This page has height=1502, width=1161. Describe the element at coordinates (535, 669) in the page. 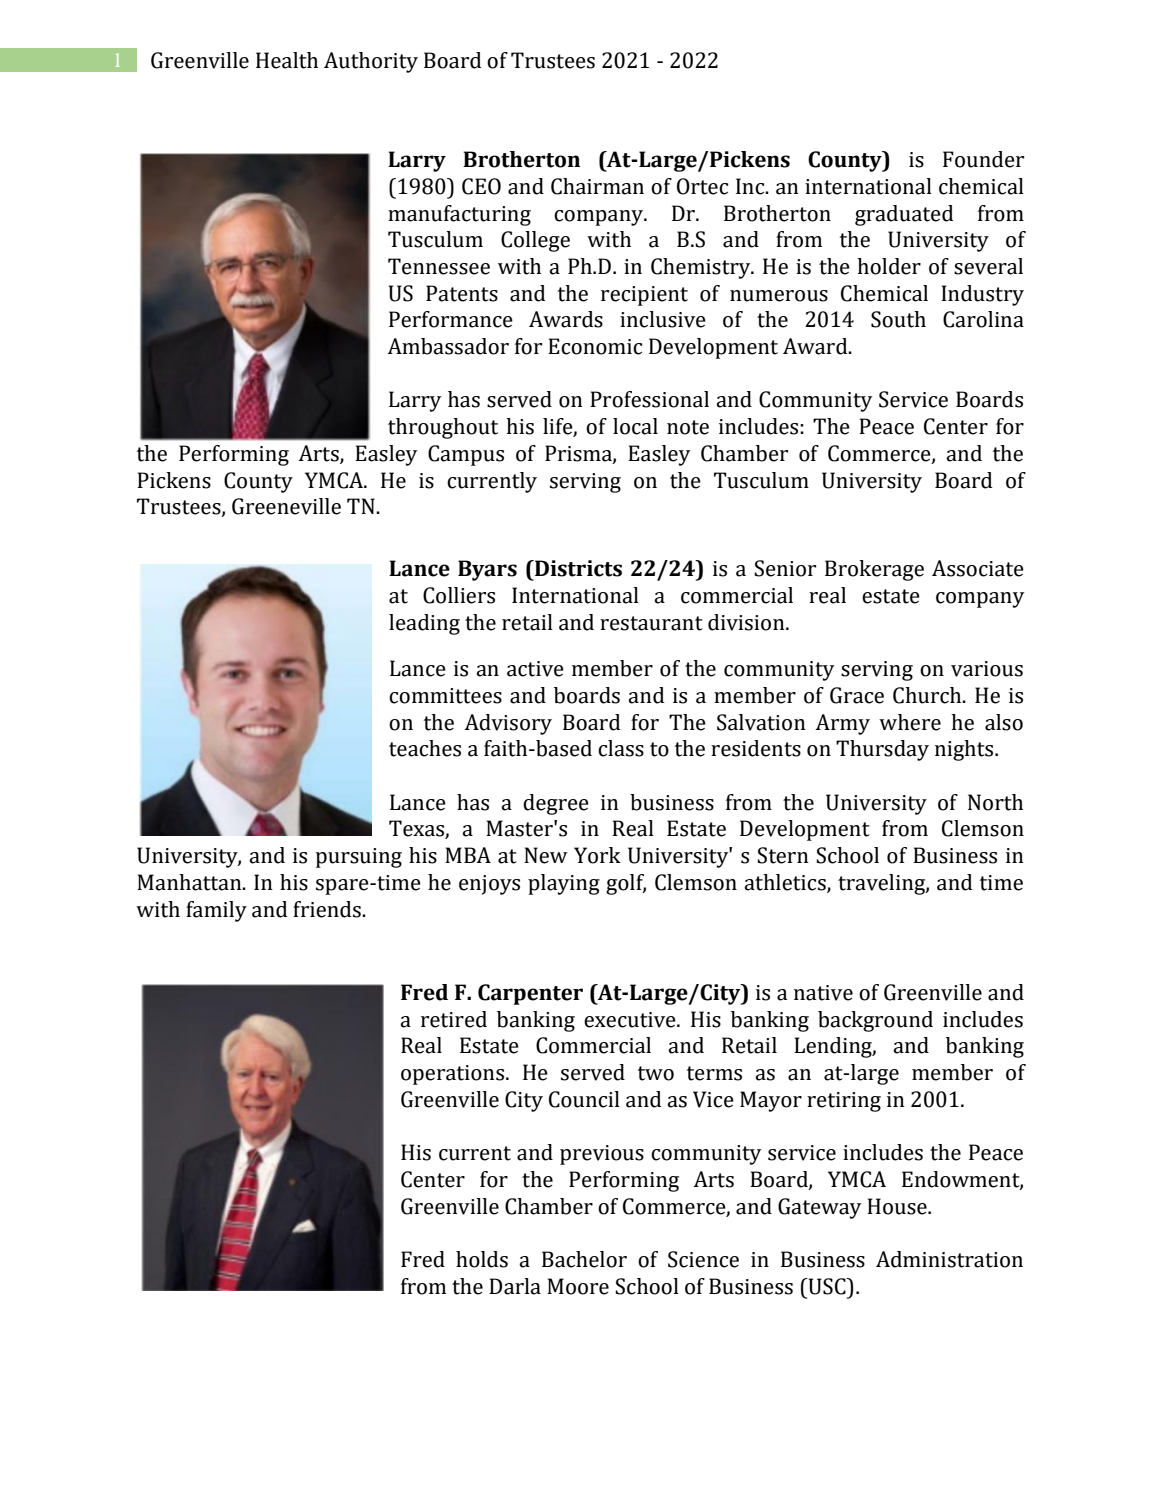

I see `active` at that location.
